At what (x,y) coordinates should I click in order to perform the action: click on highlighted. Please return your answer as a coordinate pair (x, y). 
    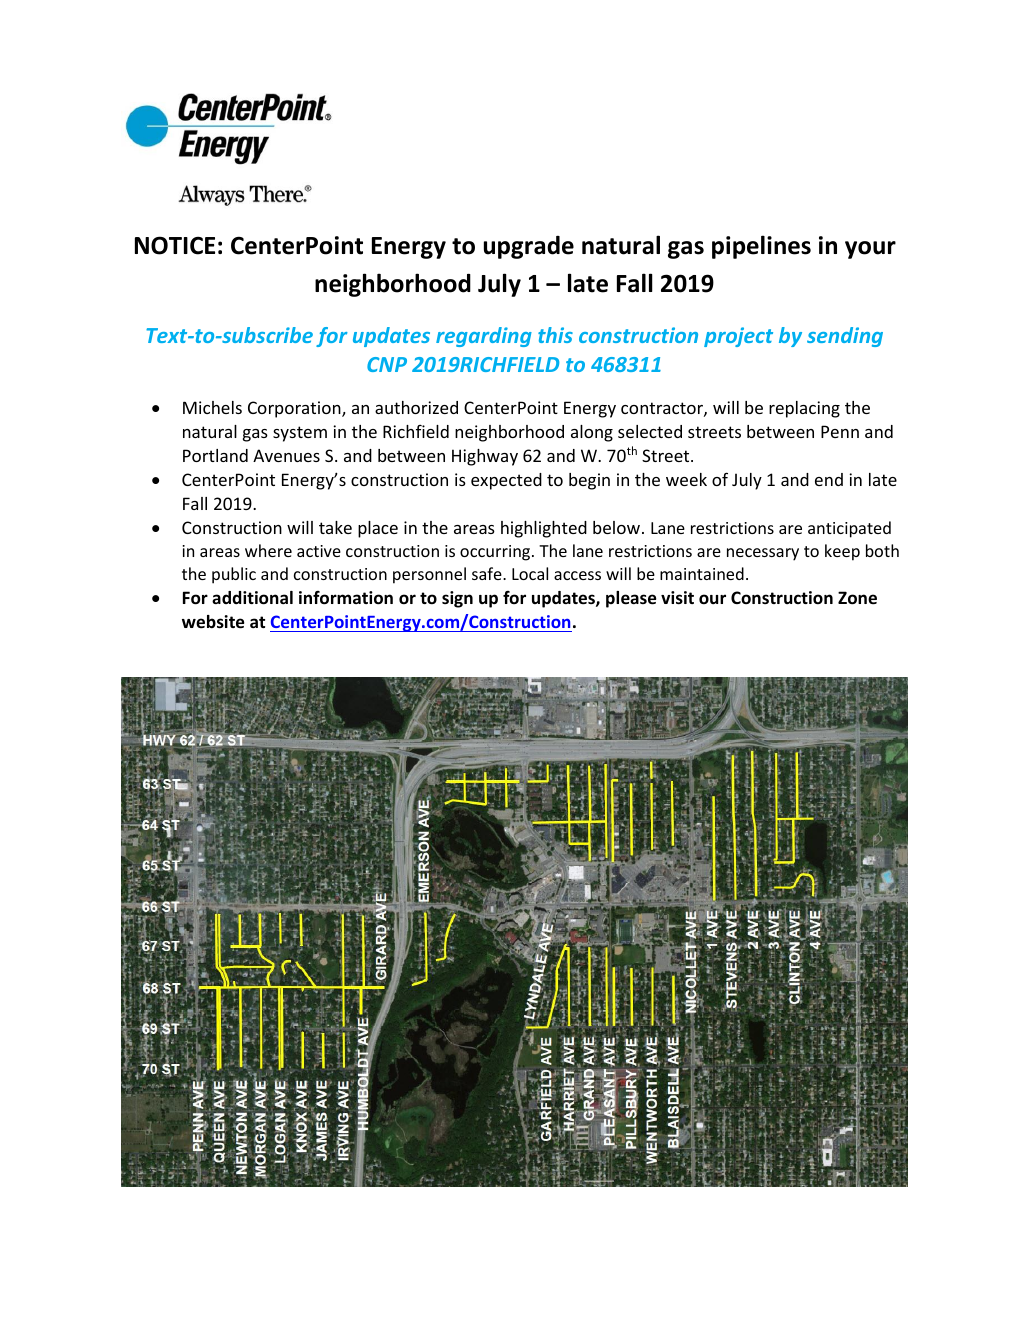
    Looking at the image, I should click on (544, 529).
